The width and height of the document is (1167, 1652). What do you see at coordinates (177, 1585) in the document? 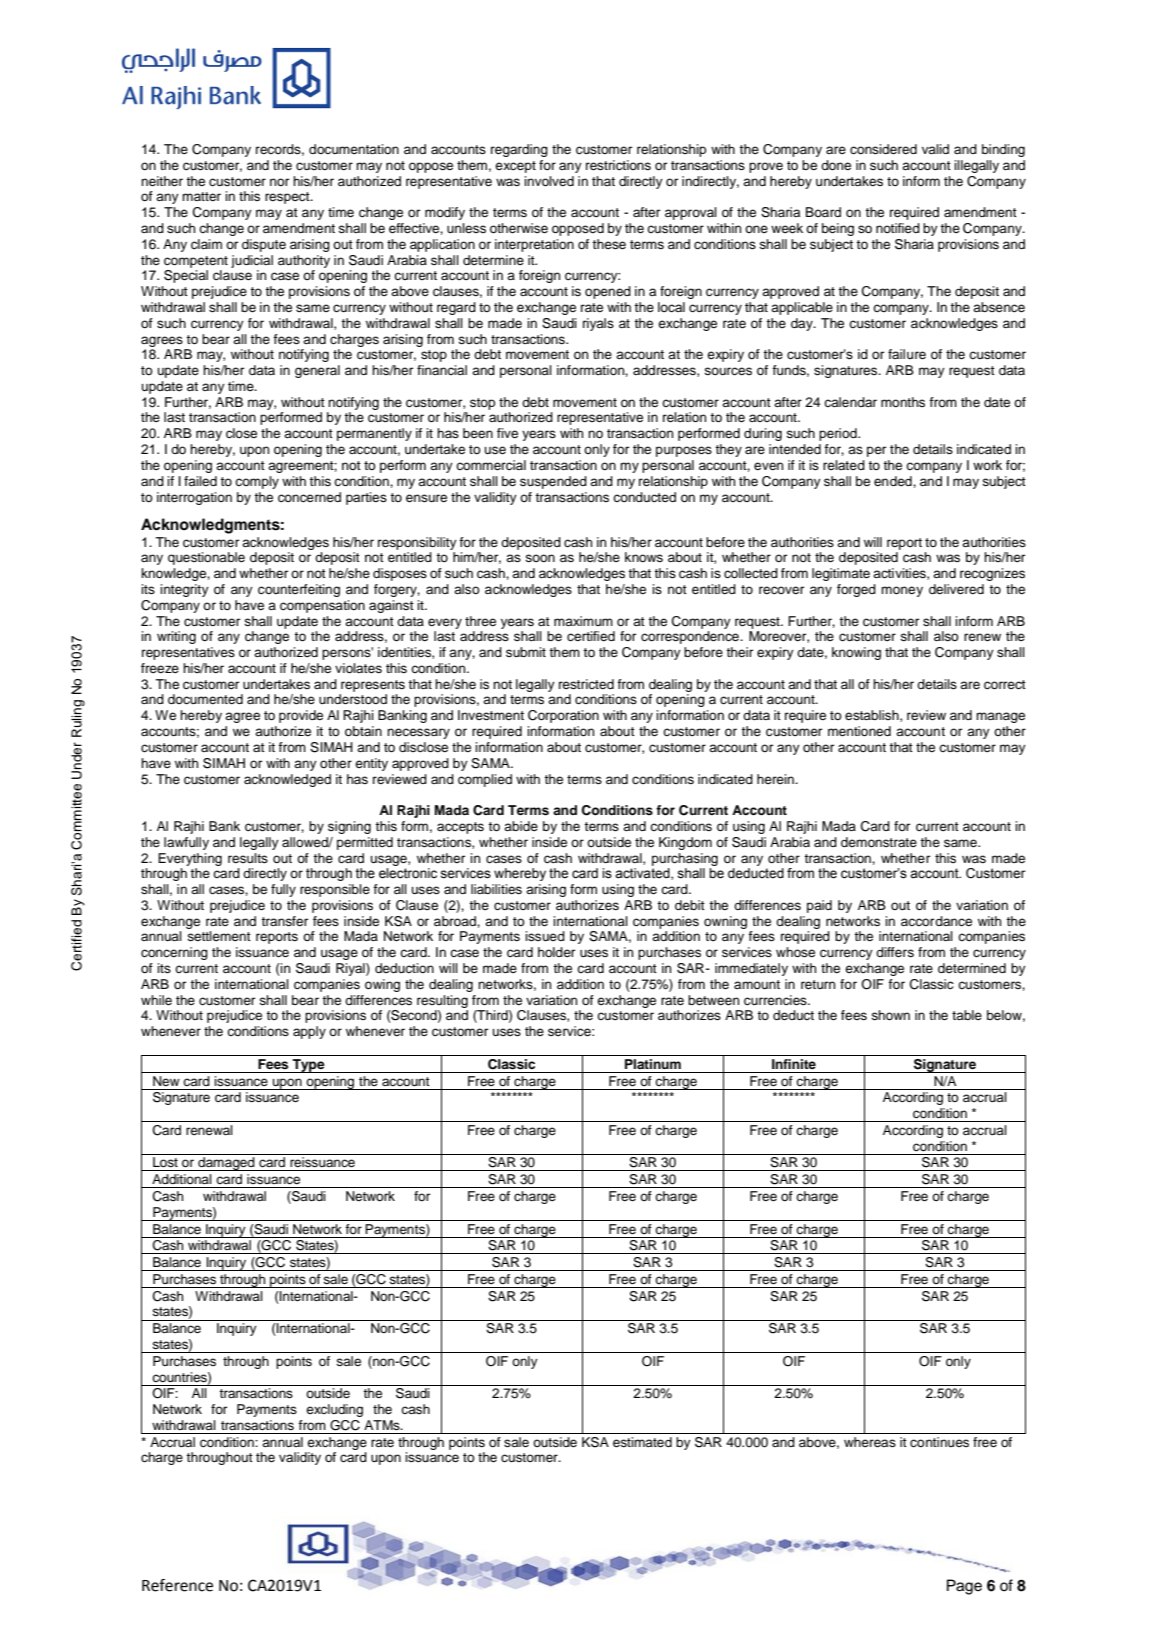
I see `Reference` at bounding box center [177, 1585].
